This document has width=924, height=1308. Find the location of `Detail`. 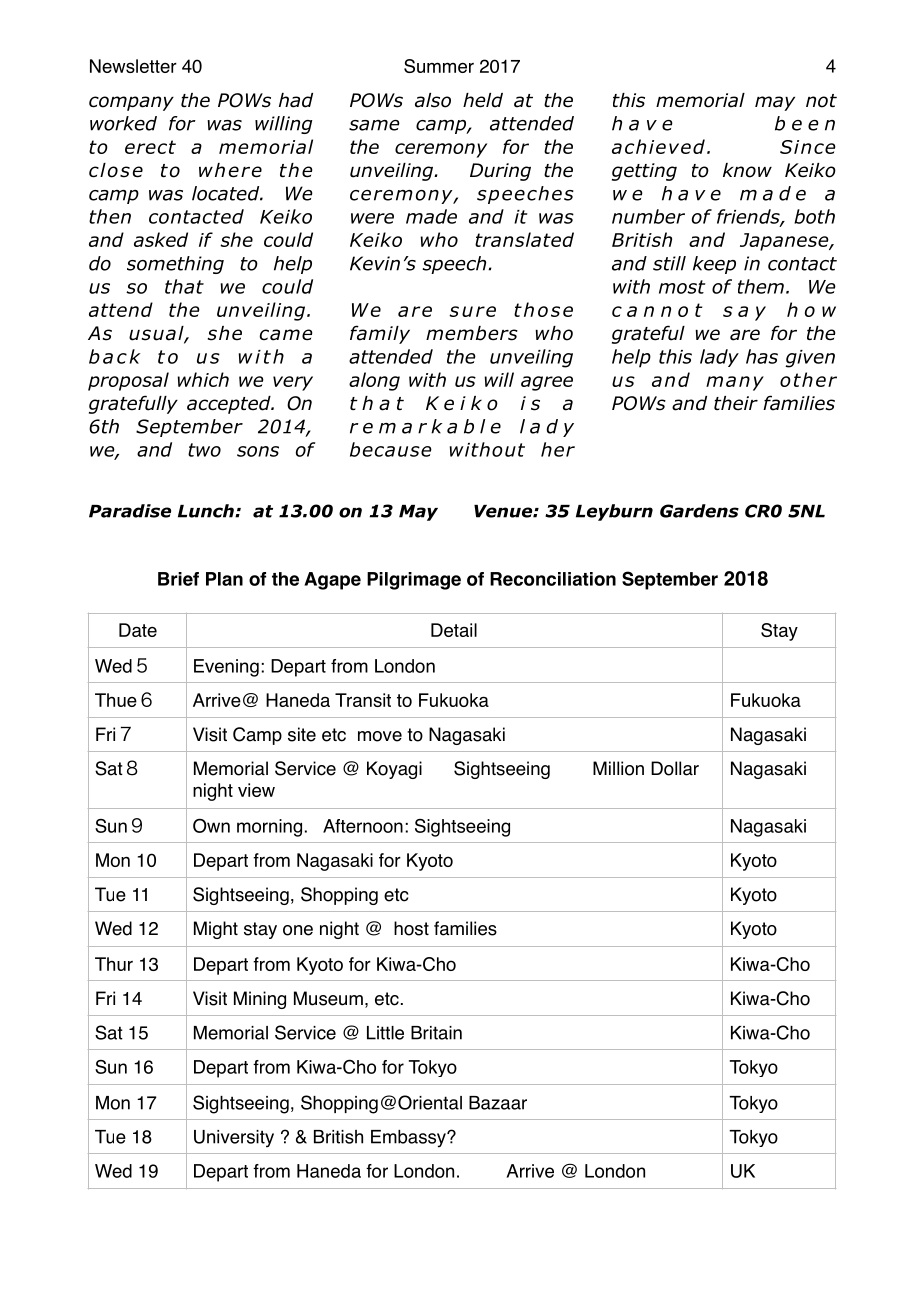

Detail is located at coordinates (454, 630).
